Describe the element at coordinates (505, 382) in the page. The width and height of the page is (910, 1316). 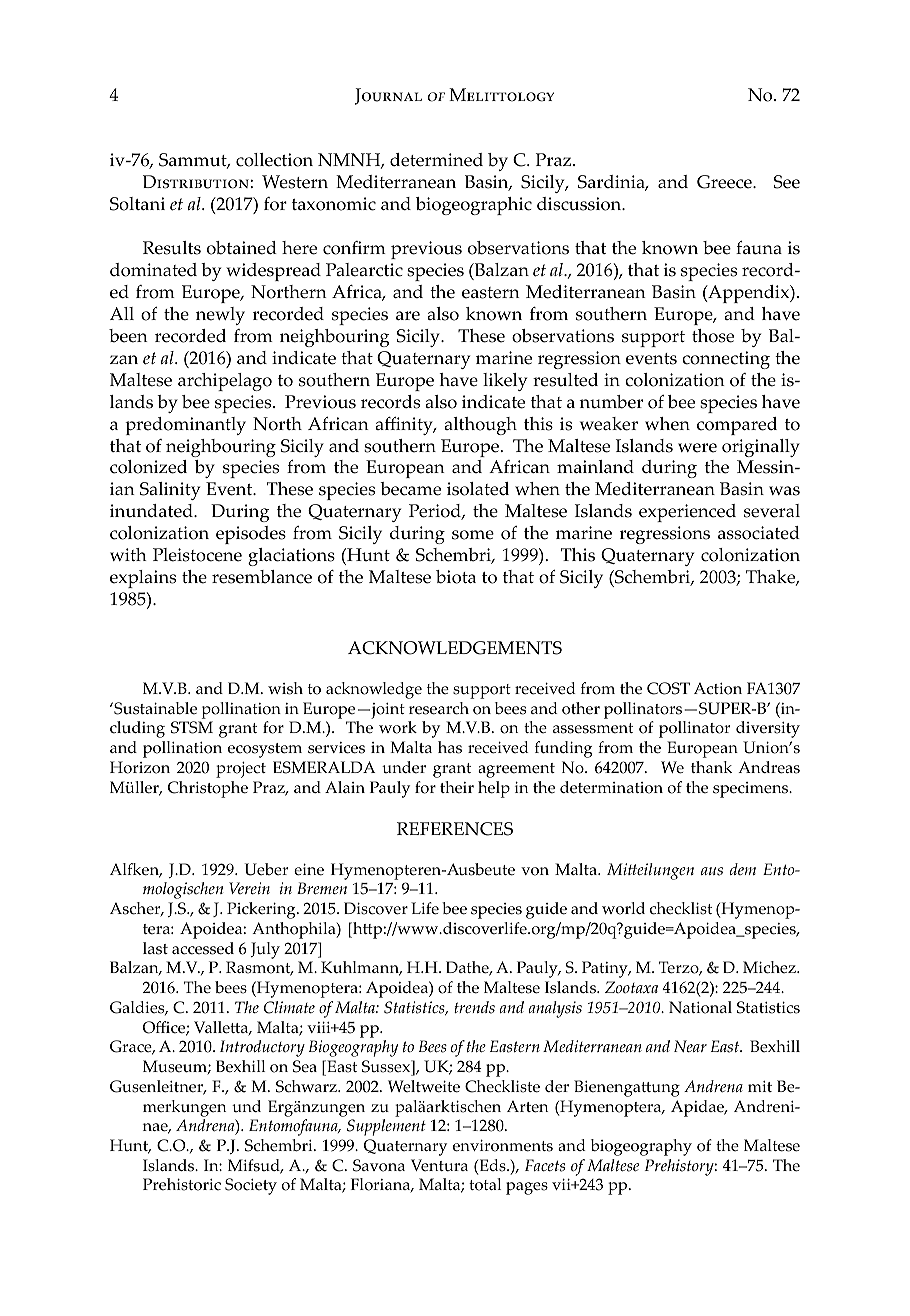
I see `likely` at that location.
